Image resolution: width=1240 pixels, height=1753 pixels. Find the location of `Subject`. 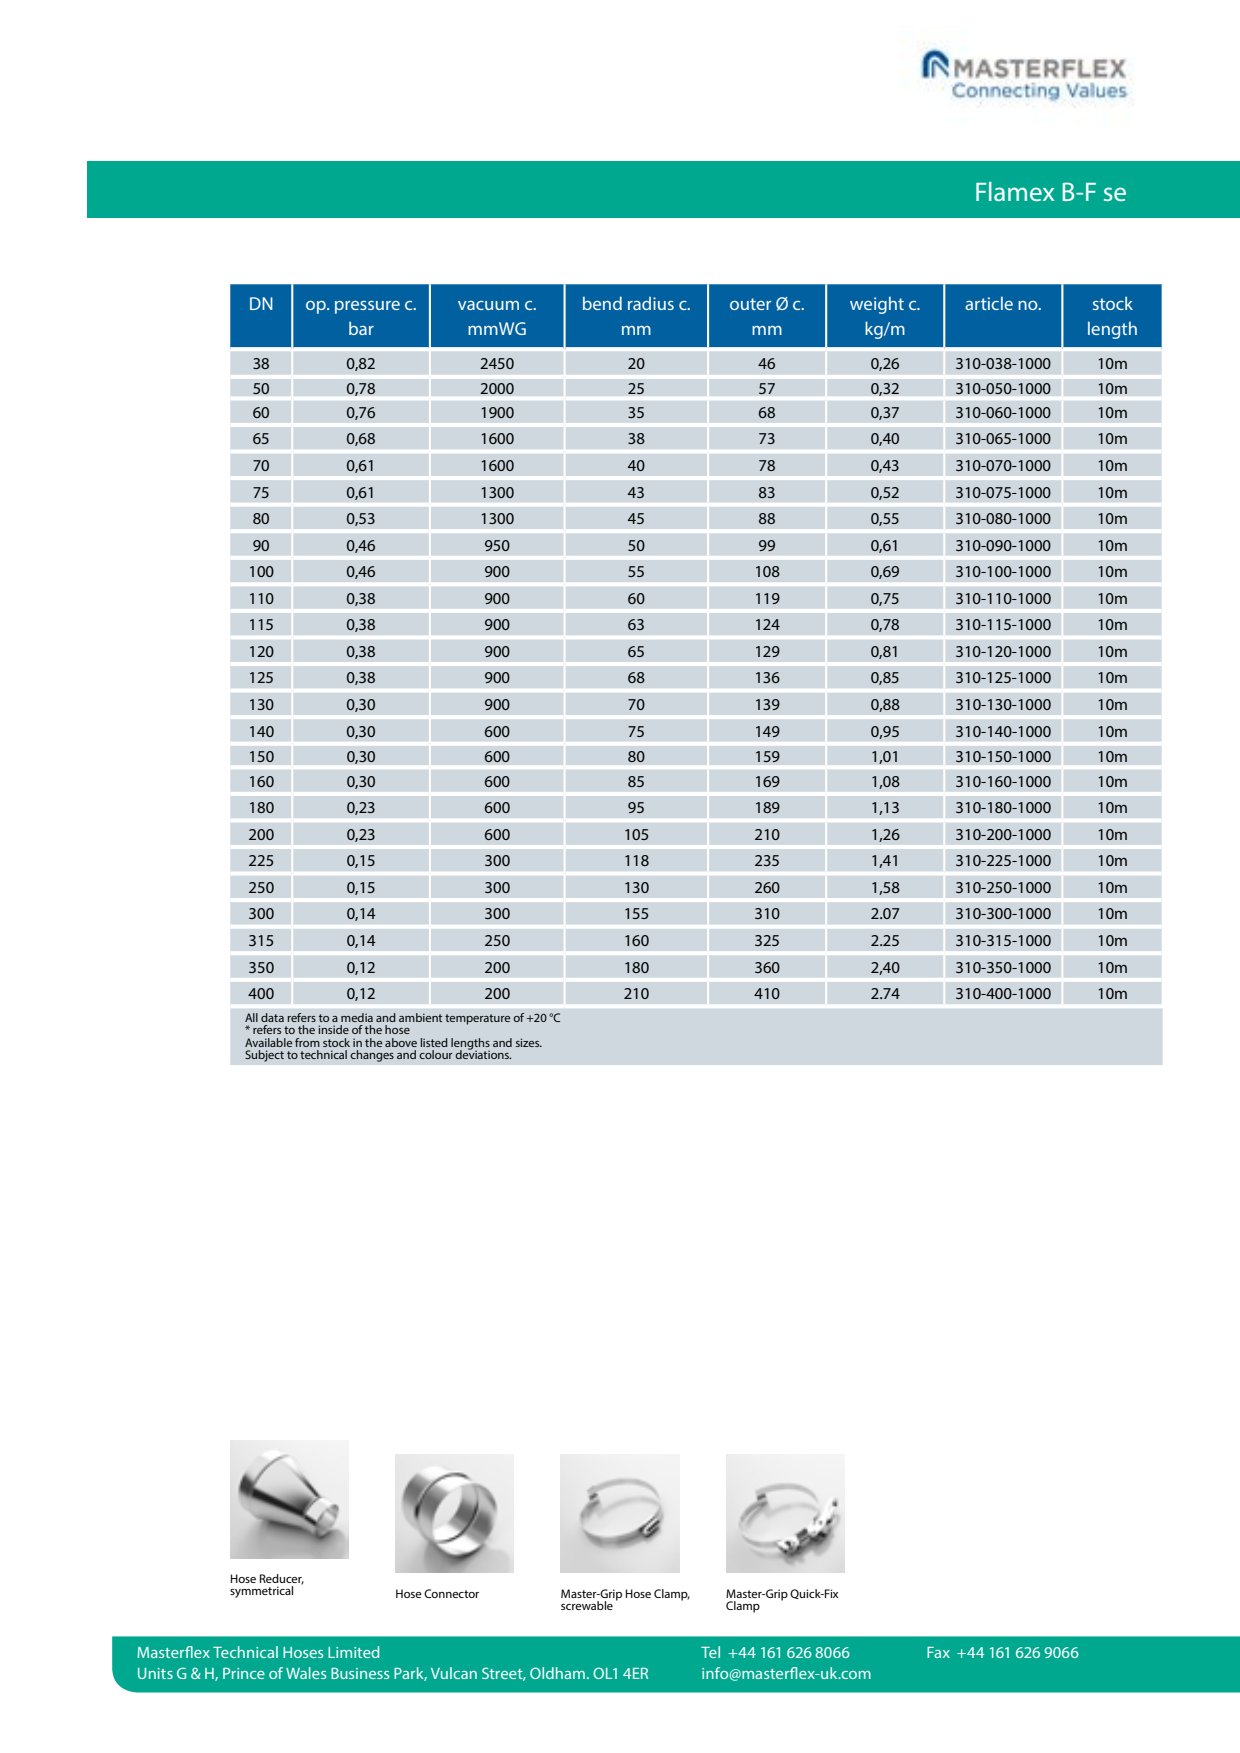

Subject is located at coordinates (264, 1056).
